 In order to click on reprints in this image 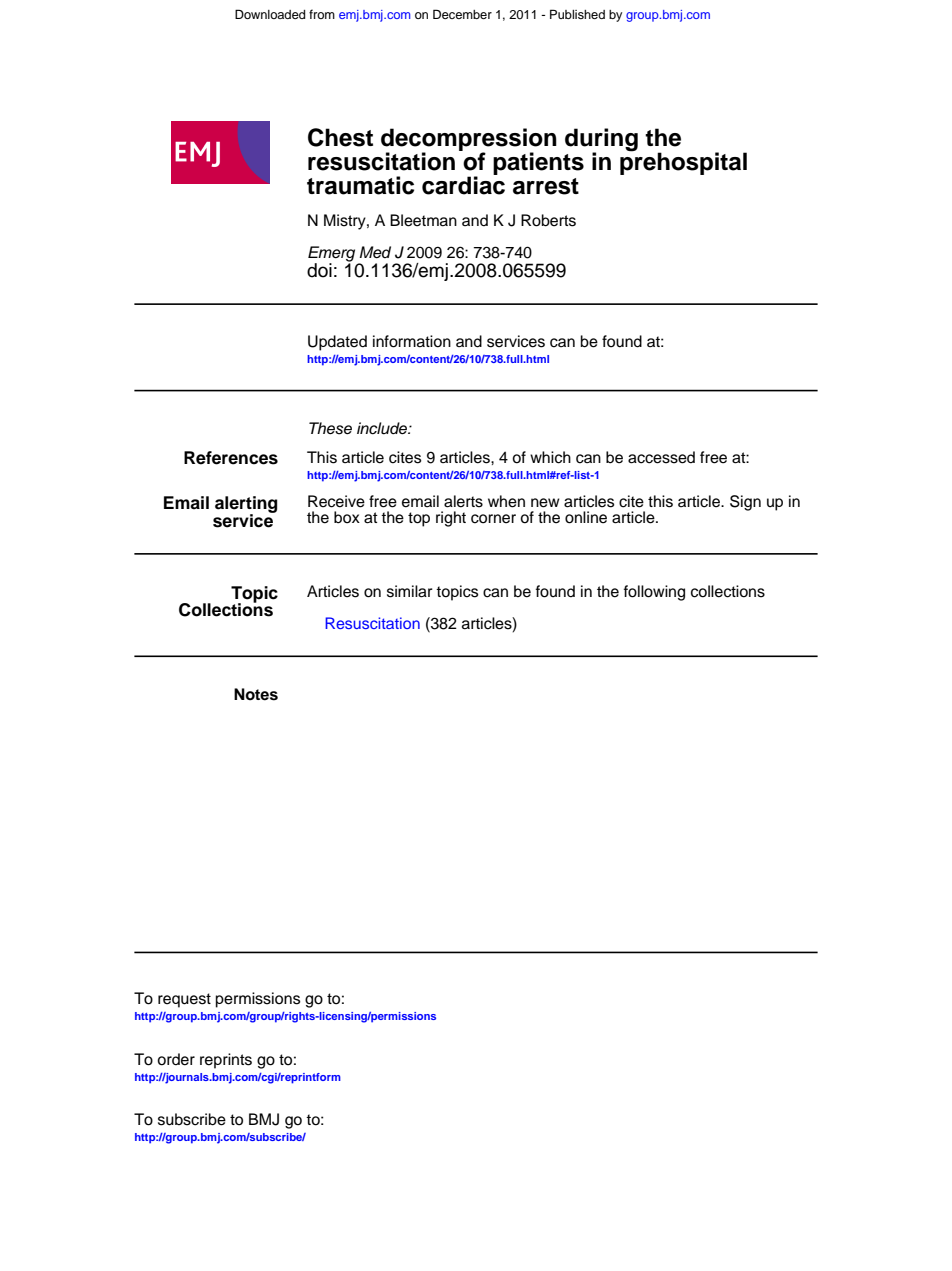, I will do `click(226, 1061)`.
